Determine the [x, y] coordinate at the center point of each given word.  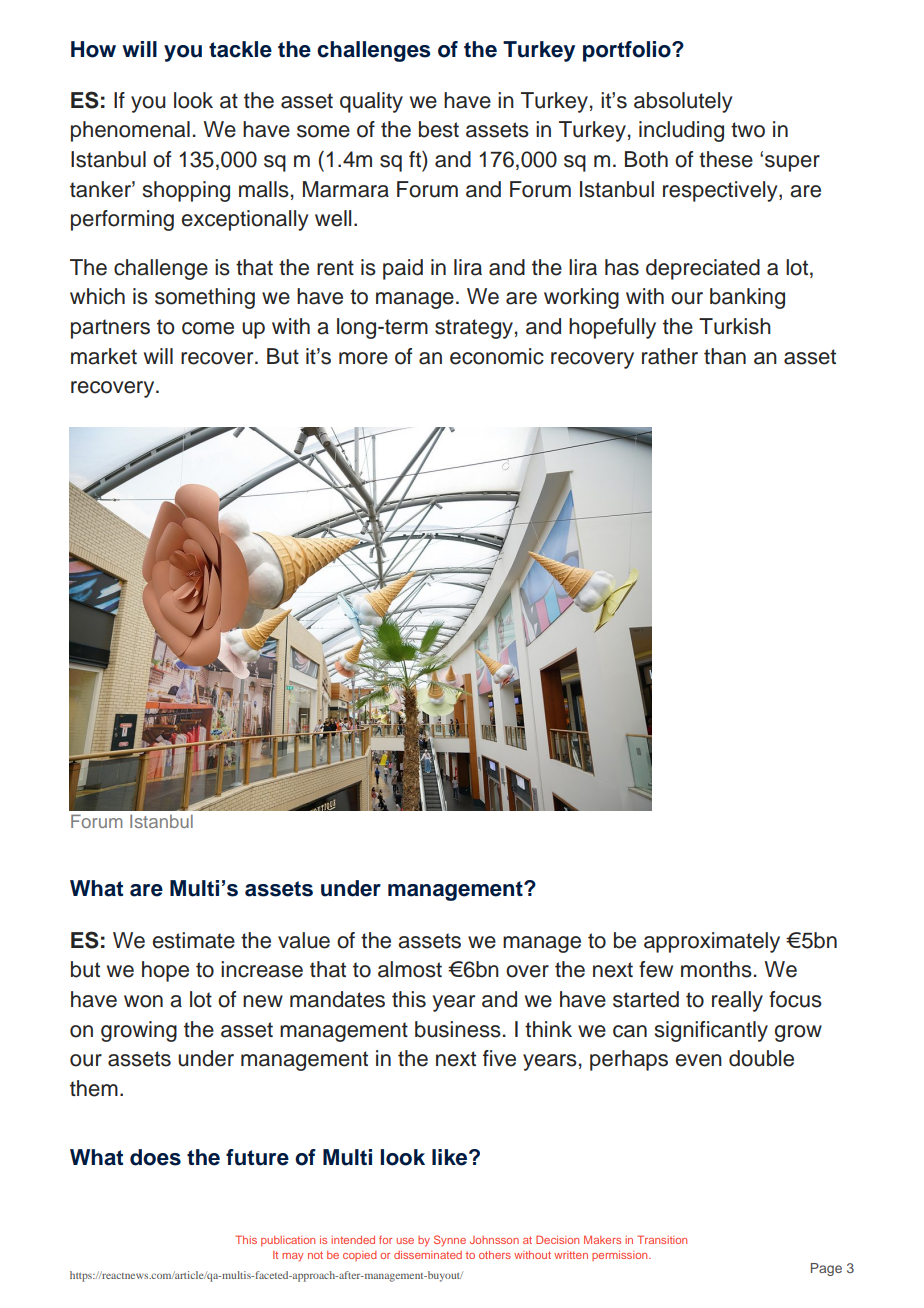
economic [497, 356]
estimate [194, 940]
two [748, 130]
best [439, 129]
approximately [712, 942]
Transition [662, 1239]
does [155, 1157]
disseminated [428, 1255]
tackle [240, 49]
